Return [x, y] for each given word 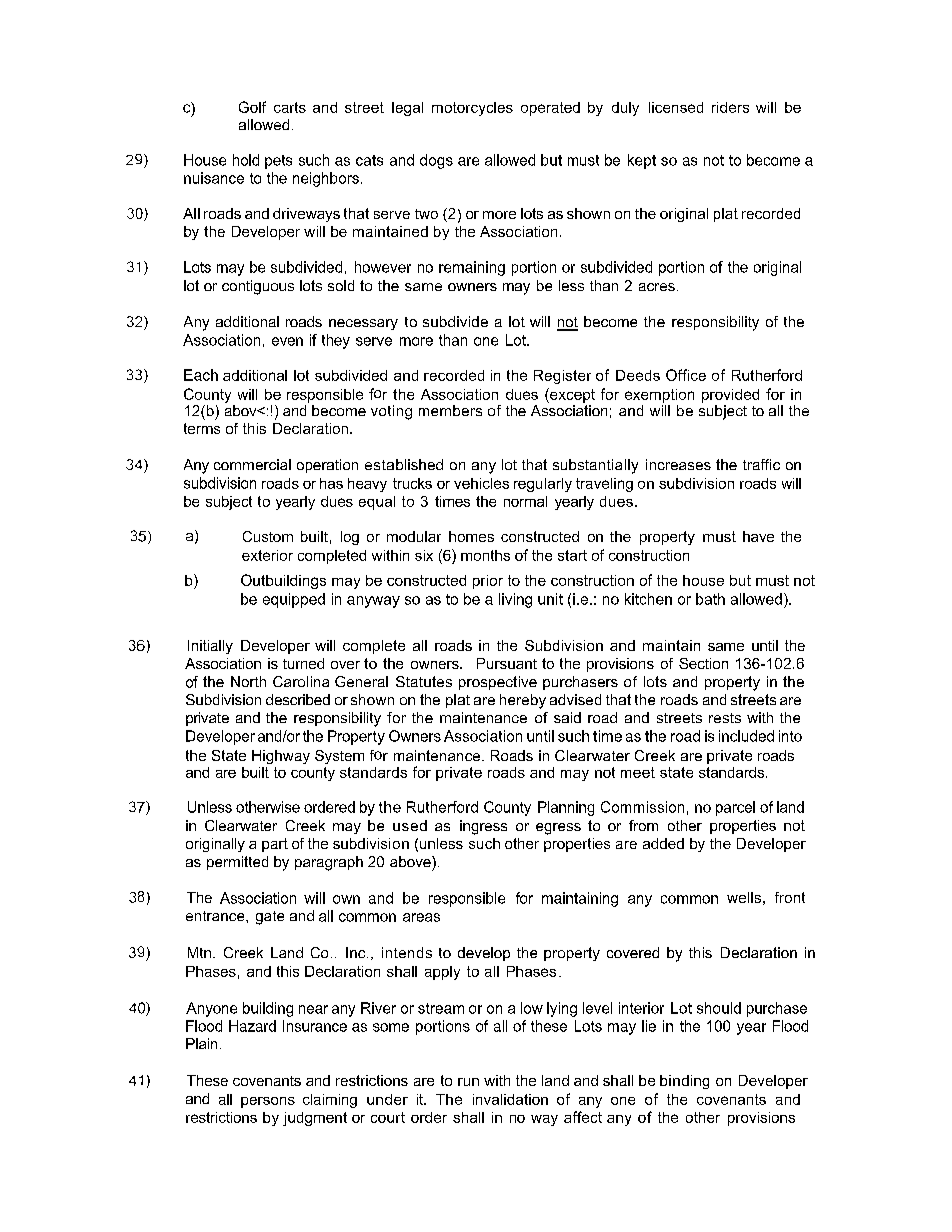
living [515, 600]
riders [730, 107]
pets [278, 162]
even [287, 341]
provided [730, 396]
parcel [735, 808]
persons [268, 1102]
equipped [294, 600]
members [450, 410]
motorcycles [472, 109]
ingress [483, 827]
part [275, 845]
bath [710, 599]
